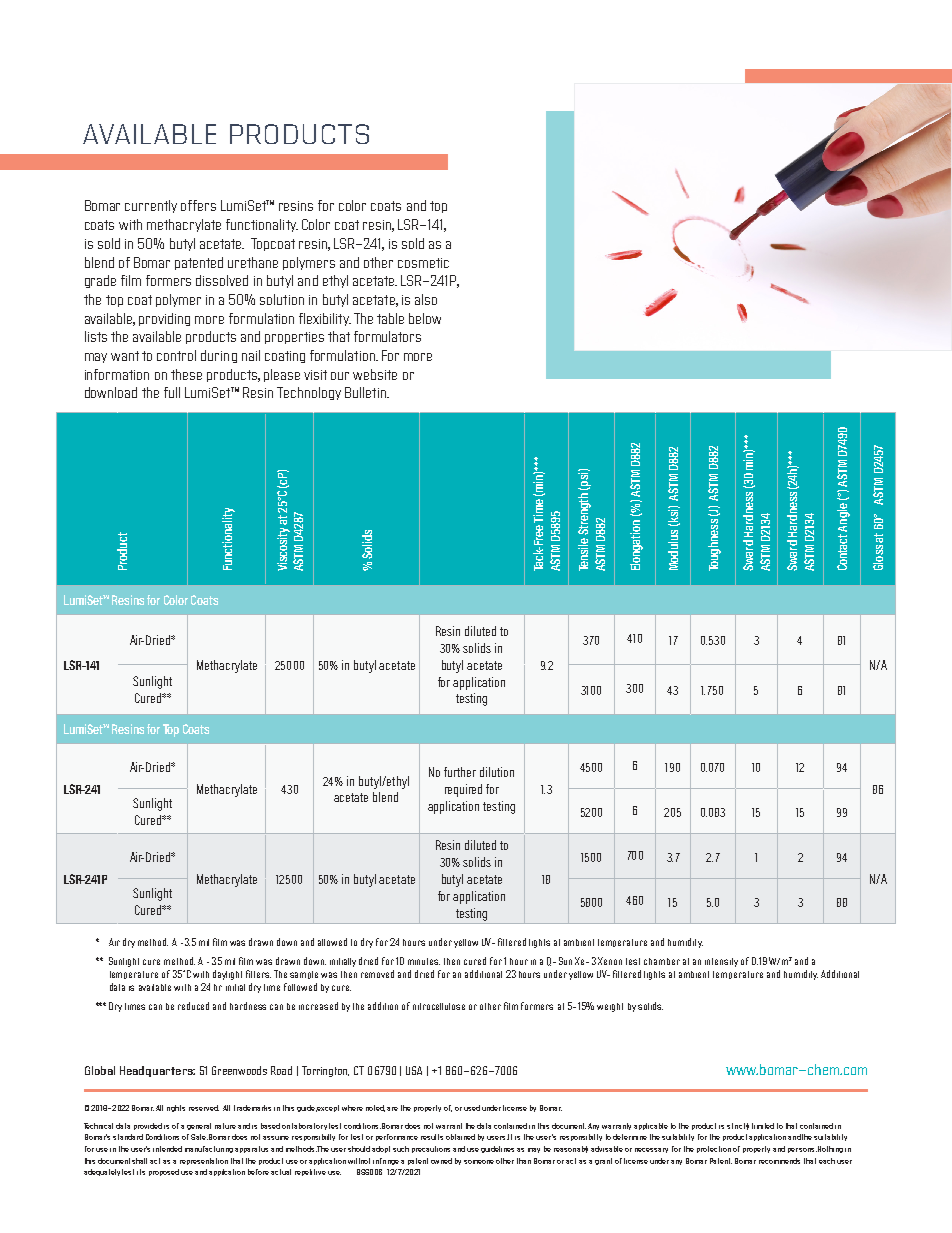 The height and width of the screenshot is (1233, 952). What do you see at coordinates (460, 1137) in the screenshot?
I see `obtained` at bounding box center [460, 1137].
